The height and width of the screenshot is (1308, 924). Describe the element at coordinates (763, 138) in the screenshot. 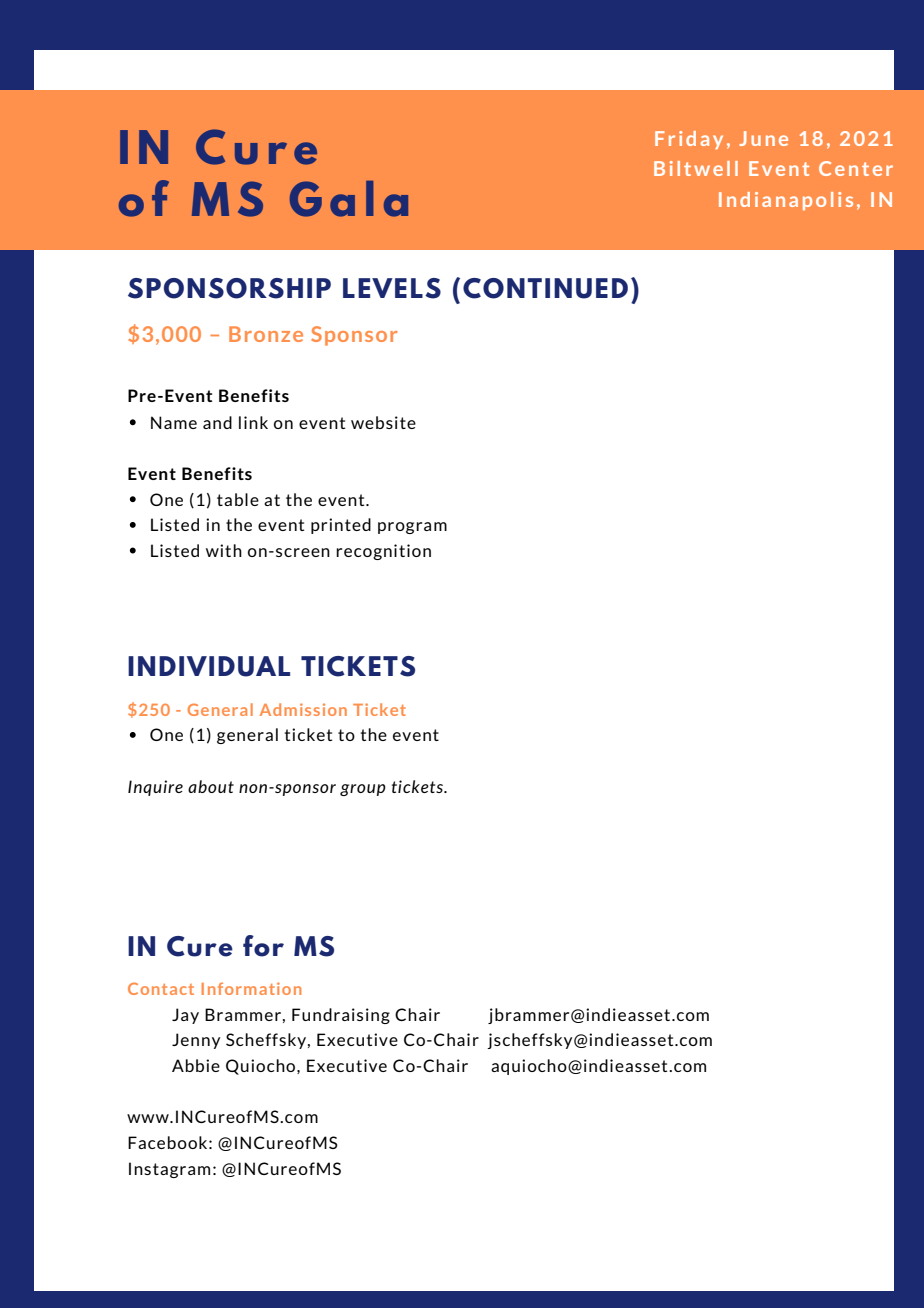

I see `June` at that location.
